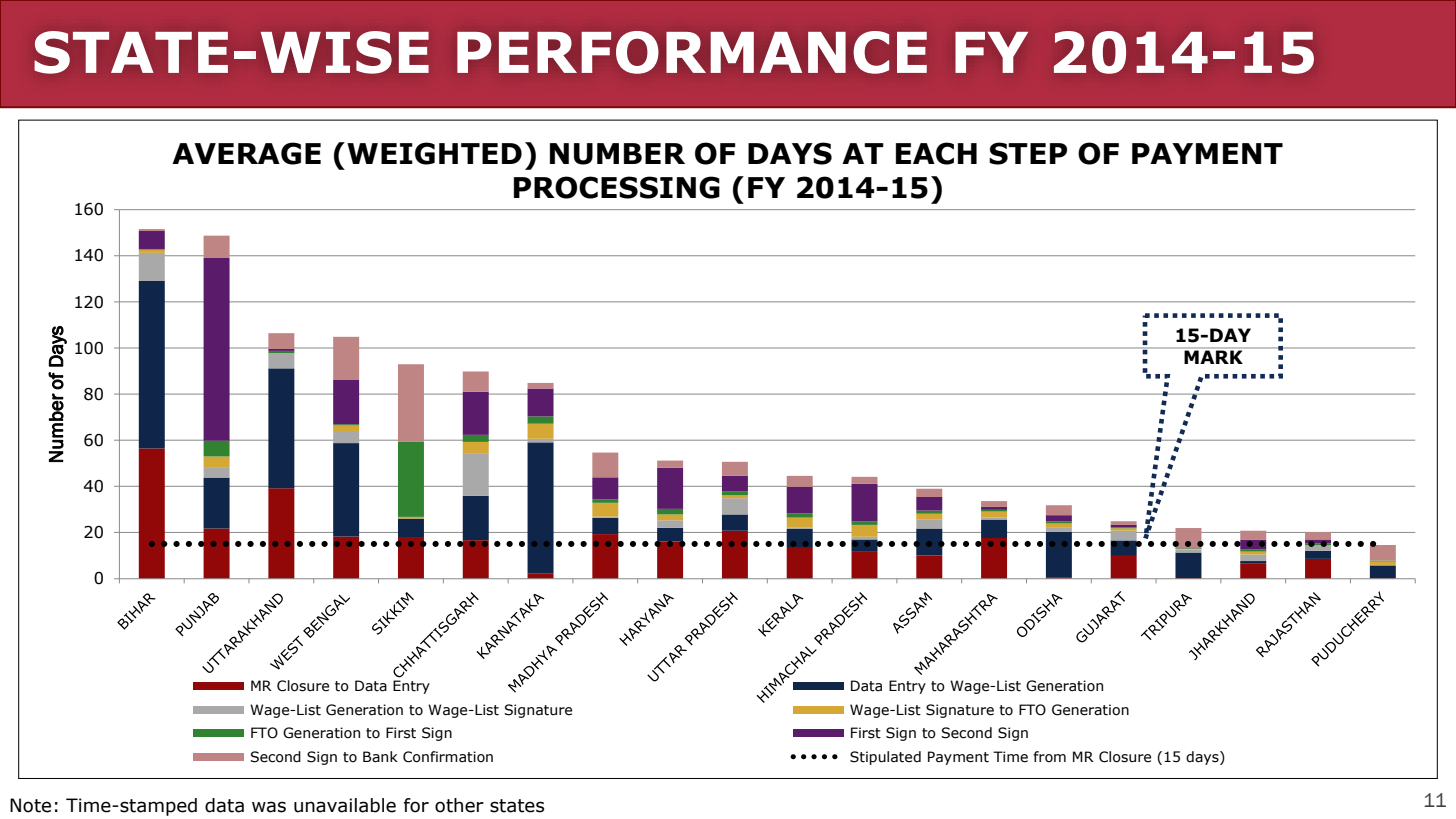  What do you see at coordinates (246, 153) in the screenshot?
I see `AVERAGE` at bounding box center [246, 153].
